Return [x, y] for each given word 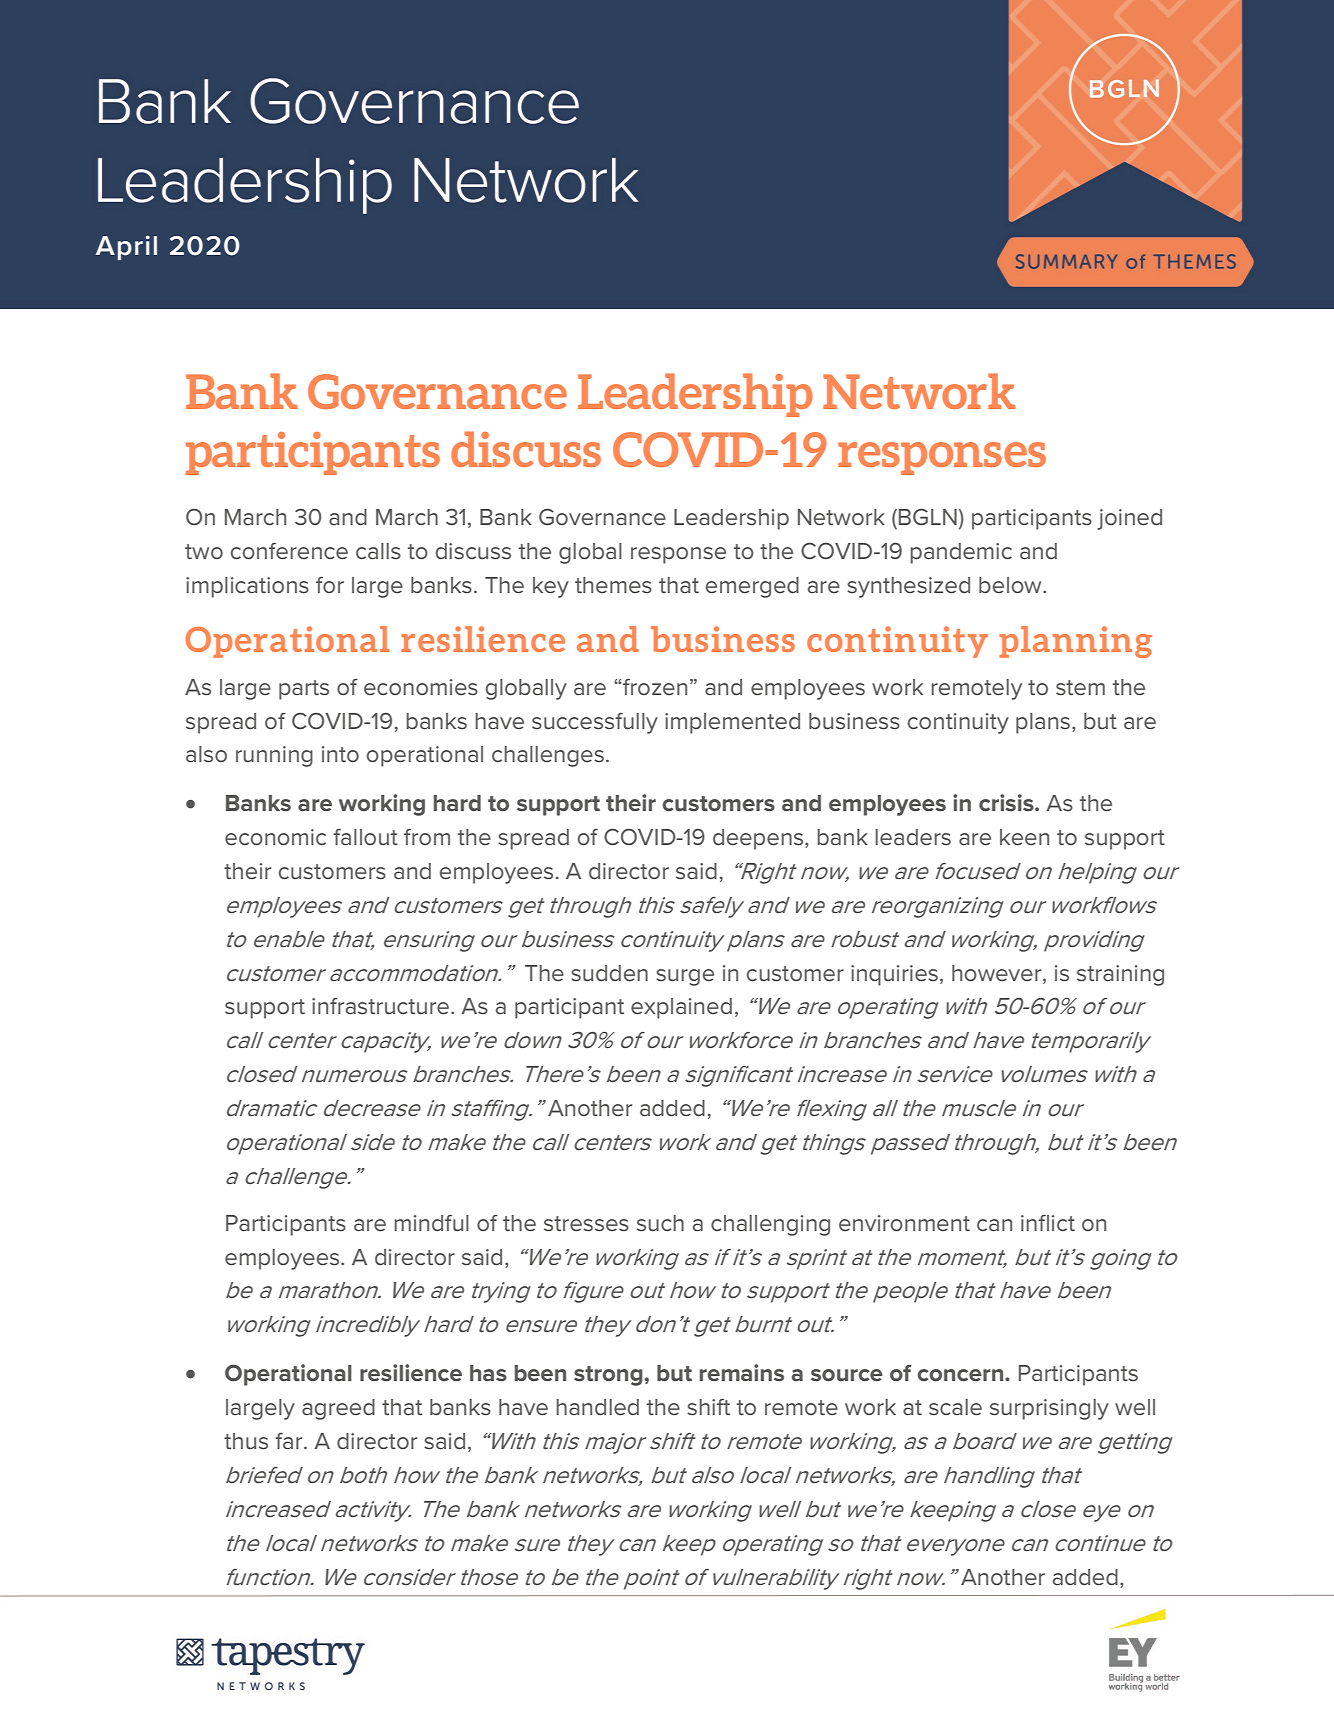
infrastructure [380, 1006]
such [660, 1223]
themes [613, 585]
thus [246, 1441]
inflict [1048, 1223]
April [126, 247]
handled [597, 1407]
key [551, 587]
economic [275, 837]
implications [247, 587]
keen [1024, 837]
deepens [759, 839]
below [1011, 585]
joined [1129, 519]
